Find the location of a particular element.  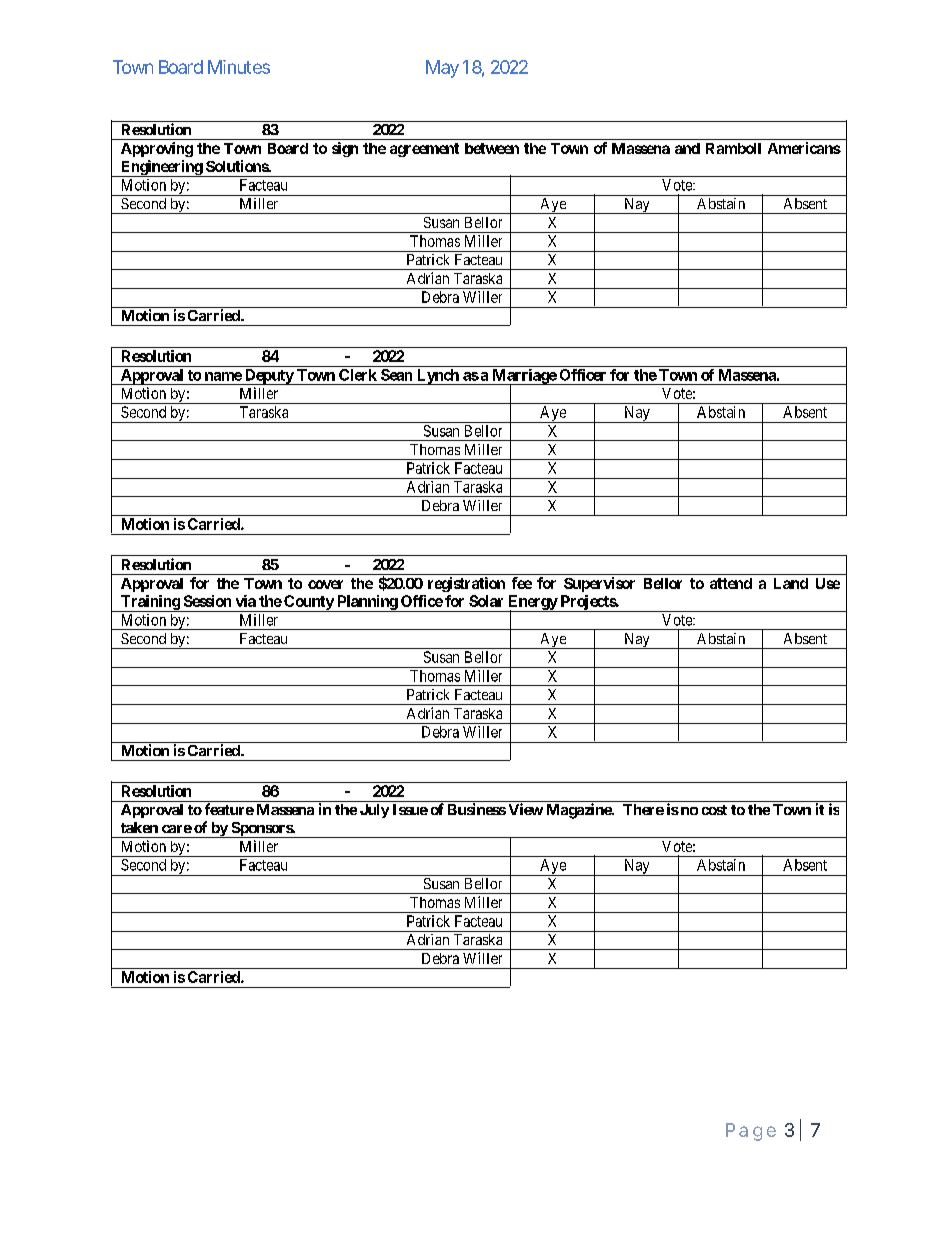

agreement is located at coordinates (424, 150).
